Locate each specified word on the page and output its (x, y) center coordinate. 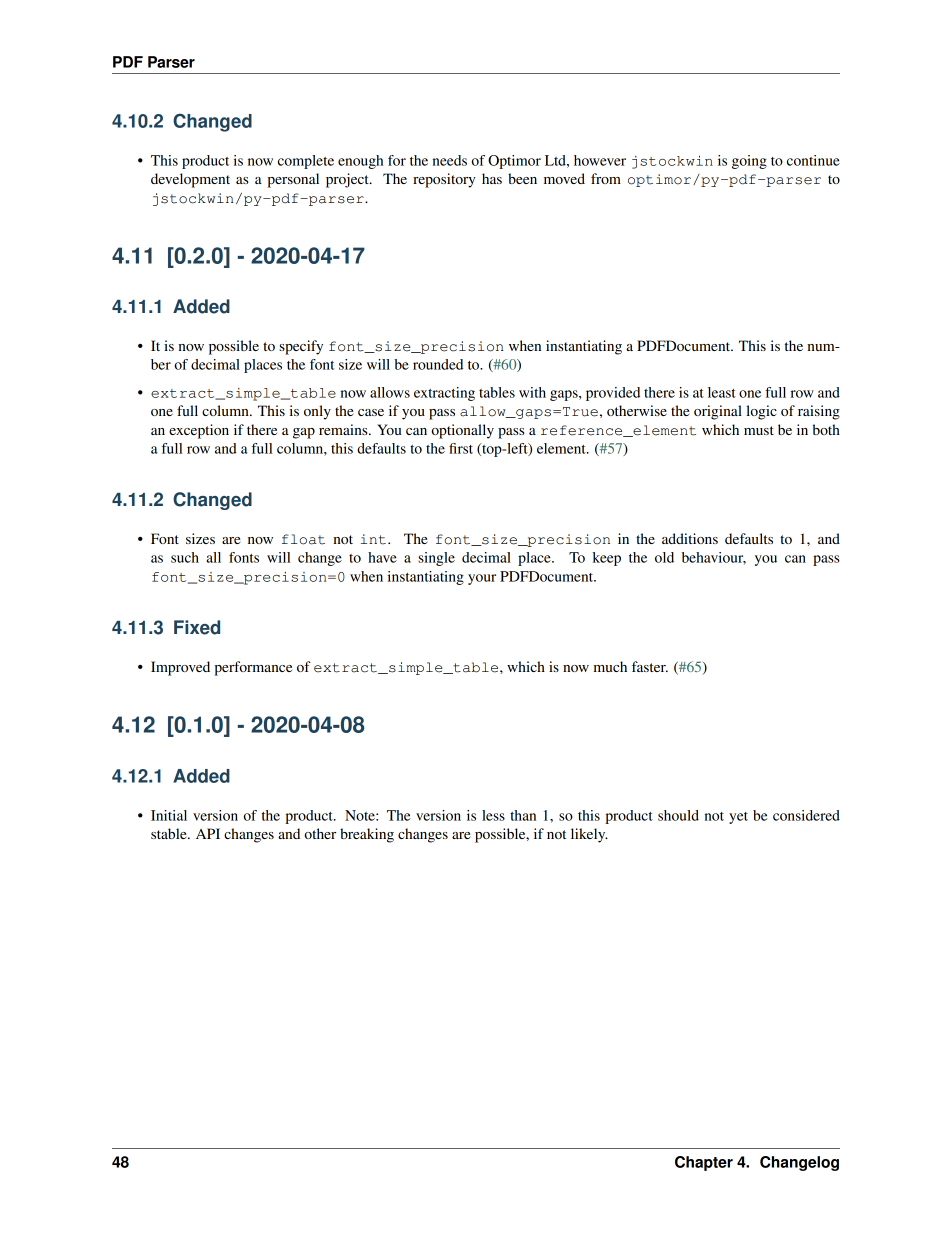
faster (650, 666)
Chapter (704, 1163)
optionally (462, 431)
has (492, 178)
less (493, 815)
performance (253, 668)
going (749, 162)
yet (738, 818)
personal (293, 180)
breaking (367, 835)
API (208, 833)
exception (199, 431)
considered (806, 815)
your (482, 579)
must (759, 430)
